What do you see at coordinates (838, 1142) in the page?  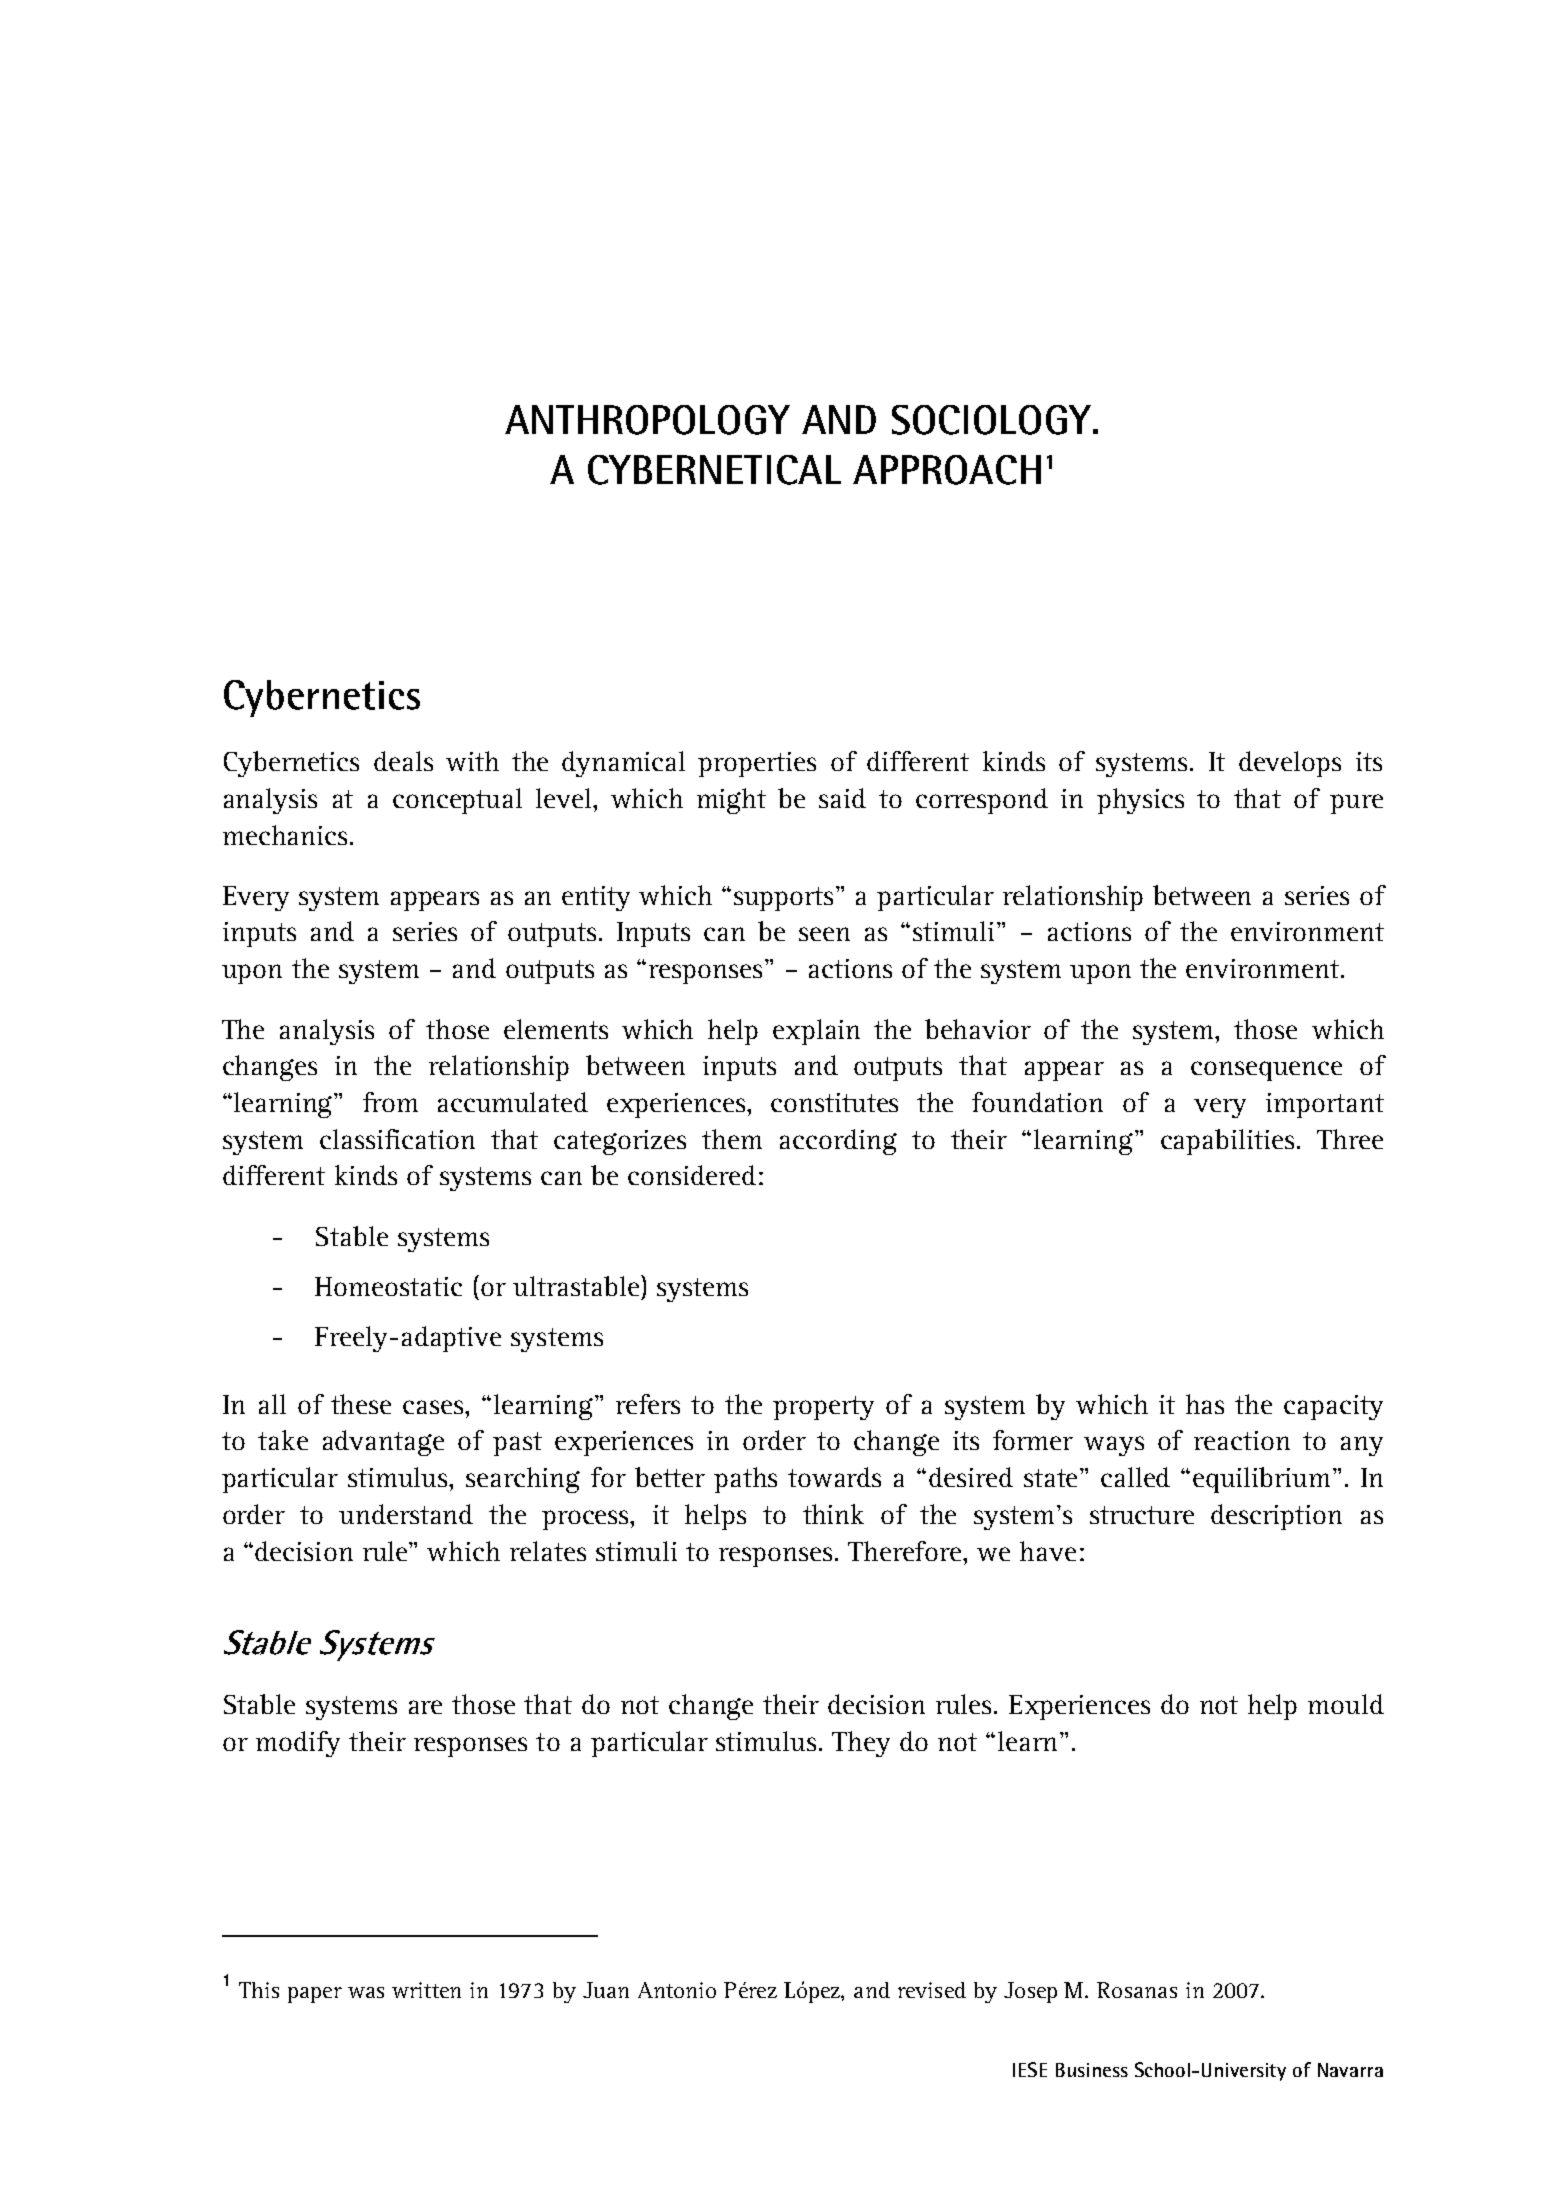 I see `according` at bounding box center [838, 1142].
